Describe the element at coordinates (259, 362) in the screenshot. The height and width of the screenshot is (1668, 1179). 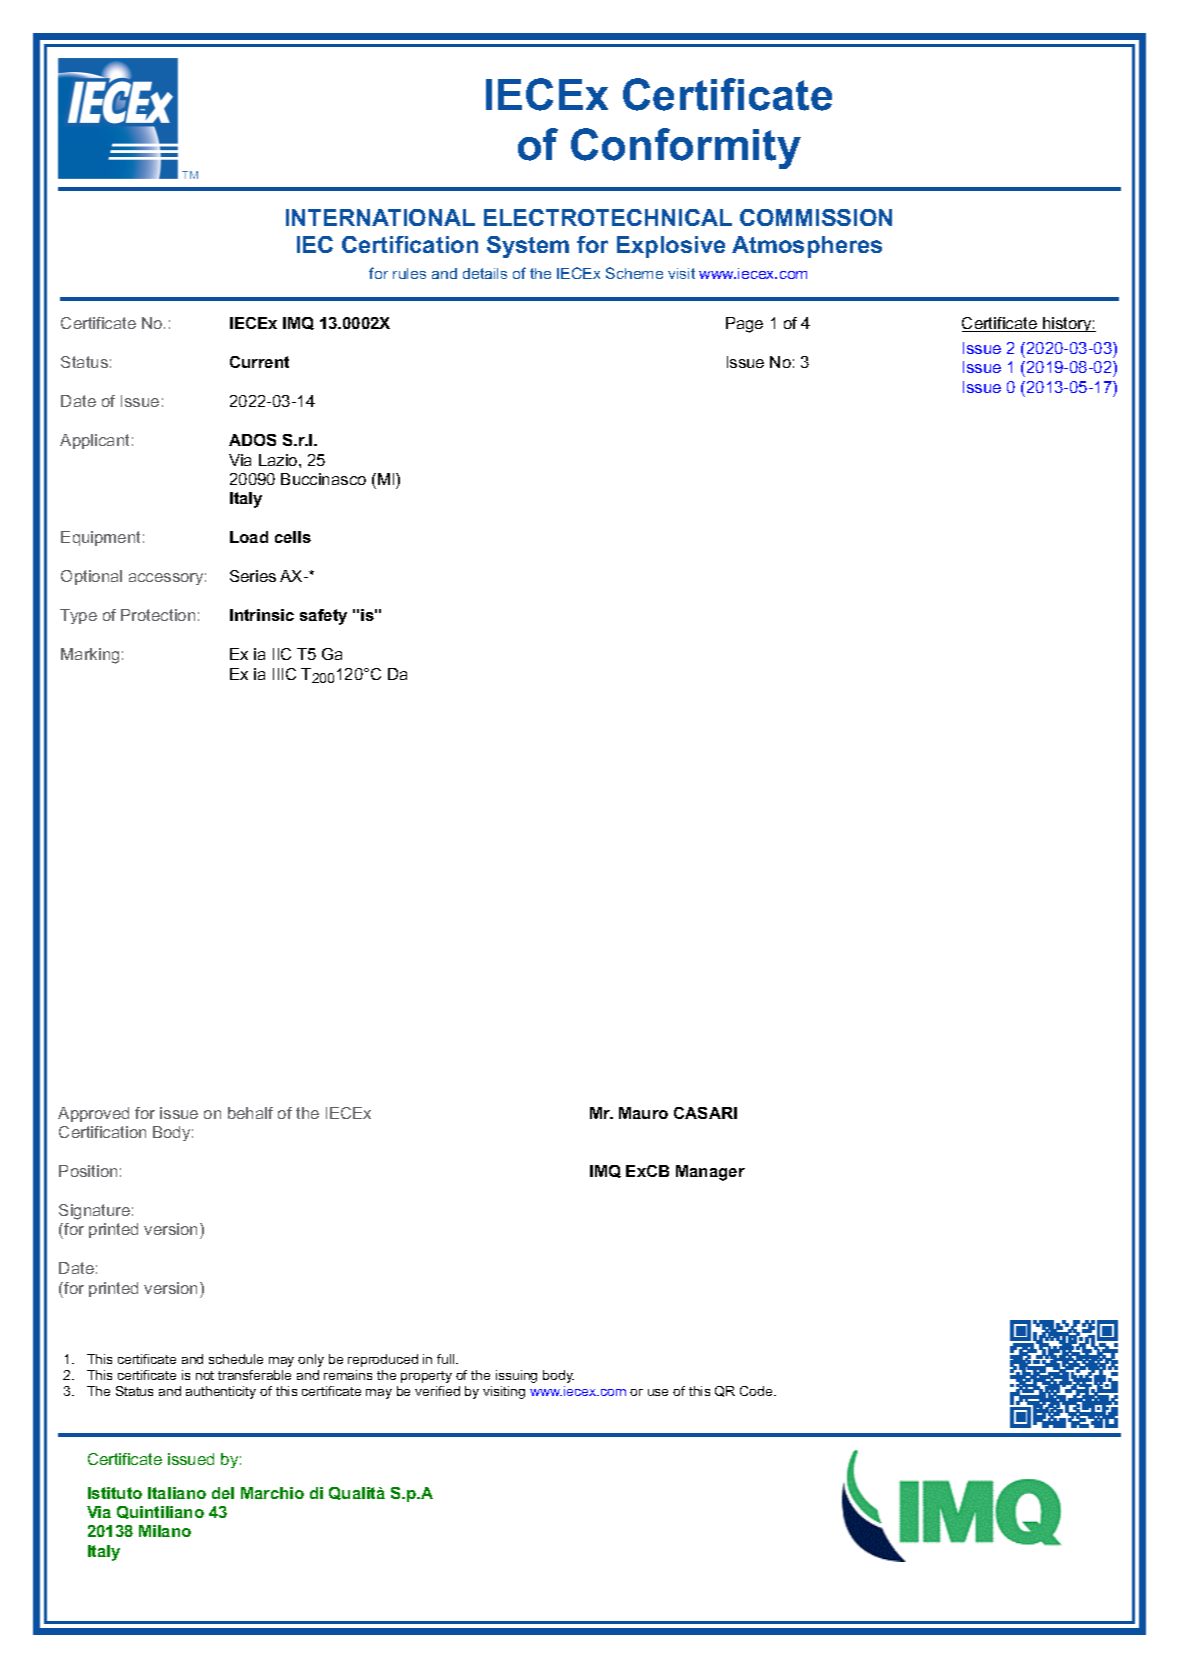
I see `Current` at that location.
